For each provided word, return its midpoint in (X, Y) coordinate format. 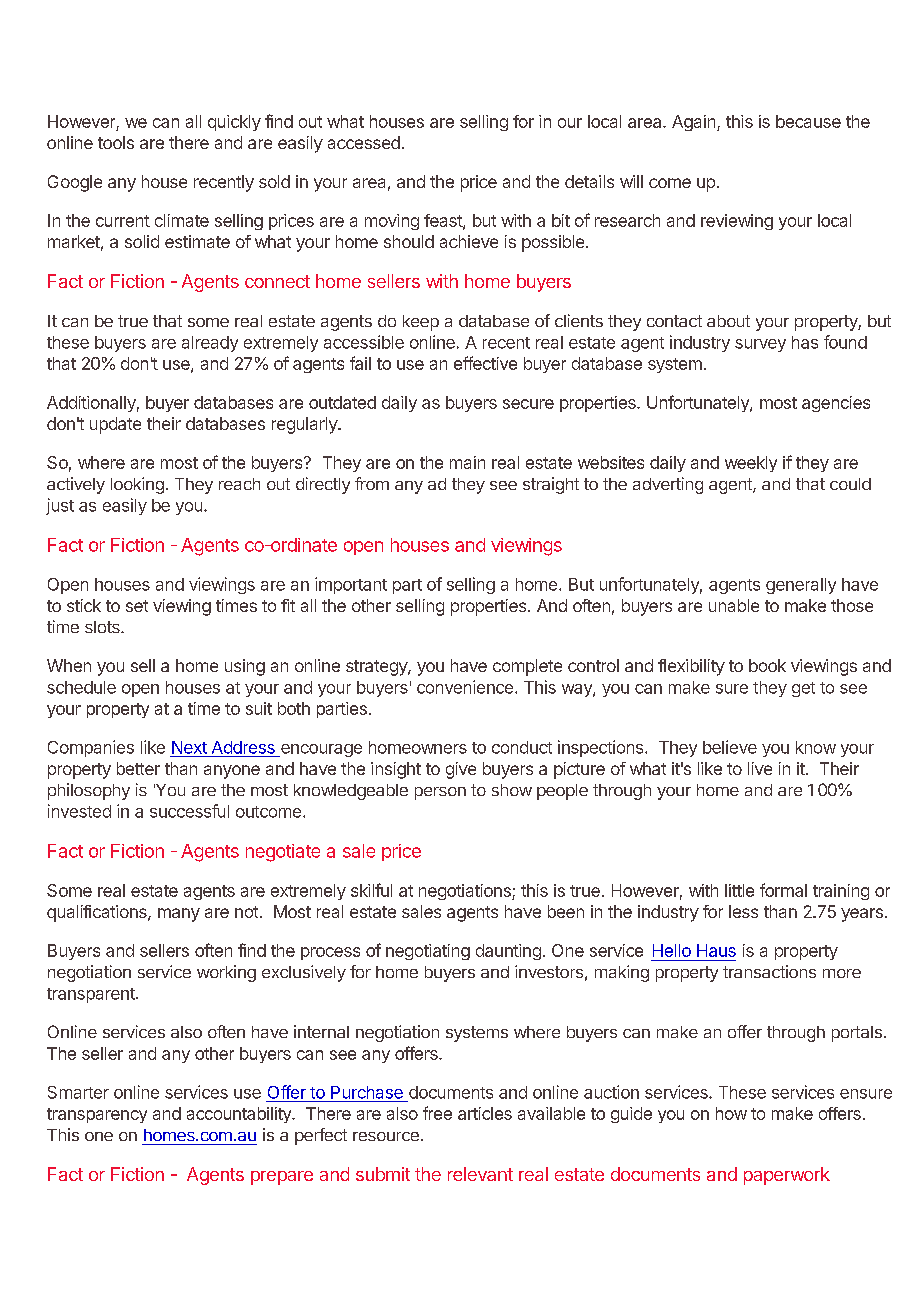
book (767, 665)
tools (116, 142)
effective (485, 363)
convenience (466, 687)
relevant (480, 1174)
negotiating (428, 952)
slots (103, 627)
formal (783, 890)
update (115, 425)
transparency (97, 1115)
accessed (364, 142)
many (179, 915)
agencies (836, 404)
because (808, 121)
